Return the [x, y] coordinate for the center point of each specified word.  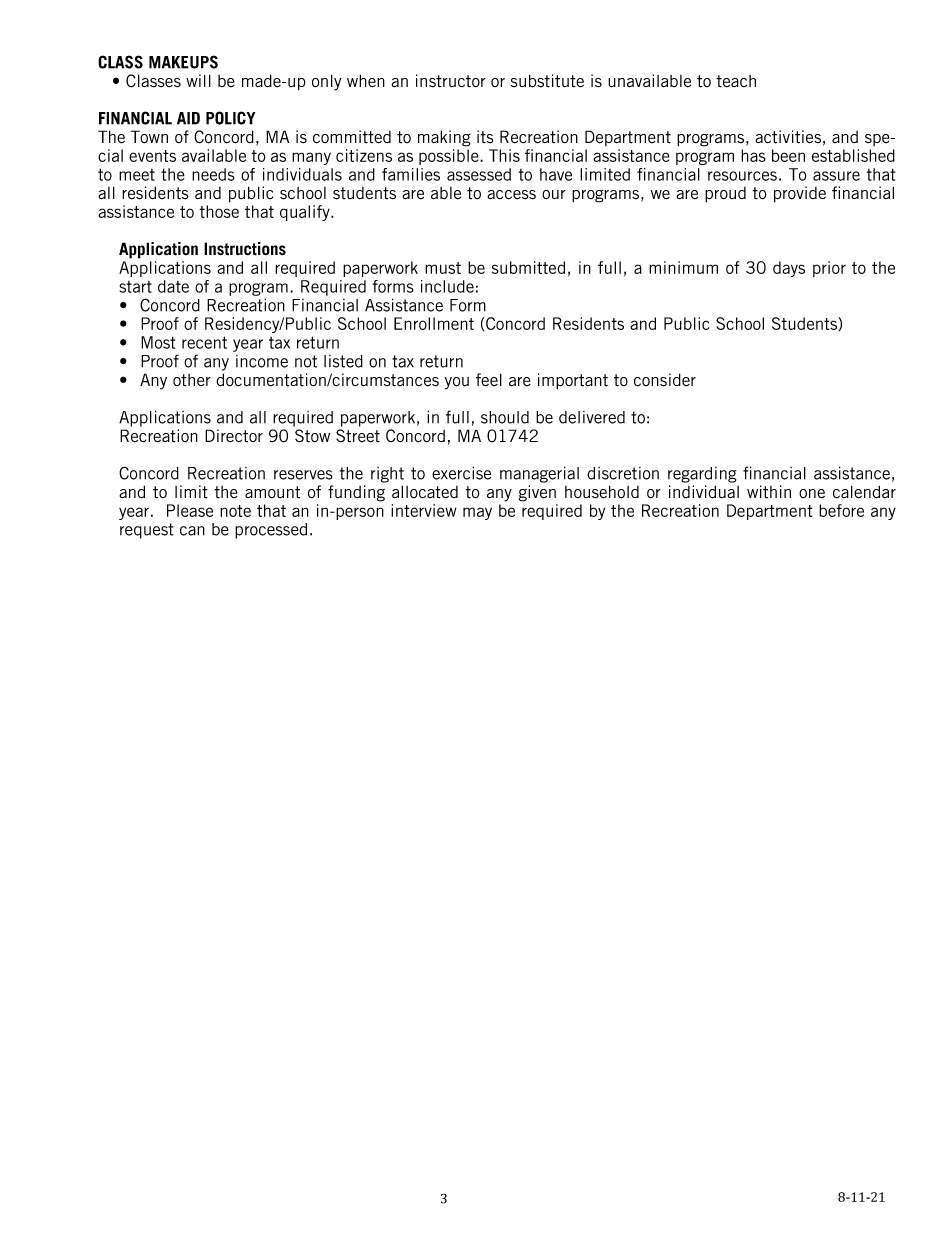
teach [736, 81]
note [235, 511]
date [173, 286]
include [447, 286]
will [198, 80]
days [789, 269]
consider [665, 380]
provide [800, 194]
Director [234, 436]
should [505, 417]
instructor [451, 81]
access [511, 195]
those [219, 211]
